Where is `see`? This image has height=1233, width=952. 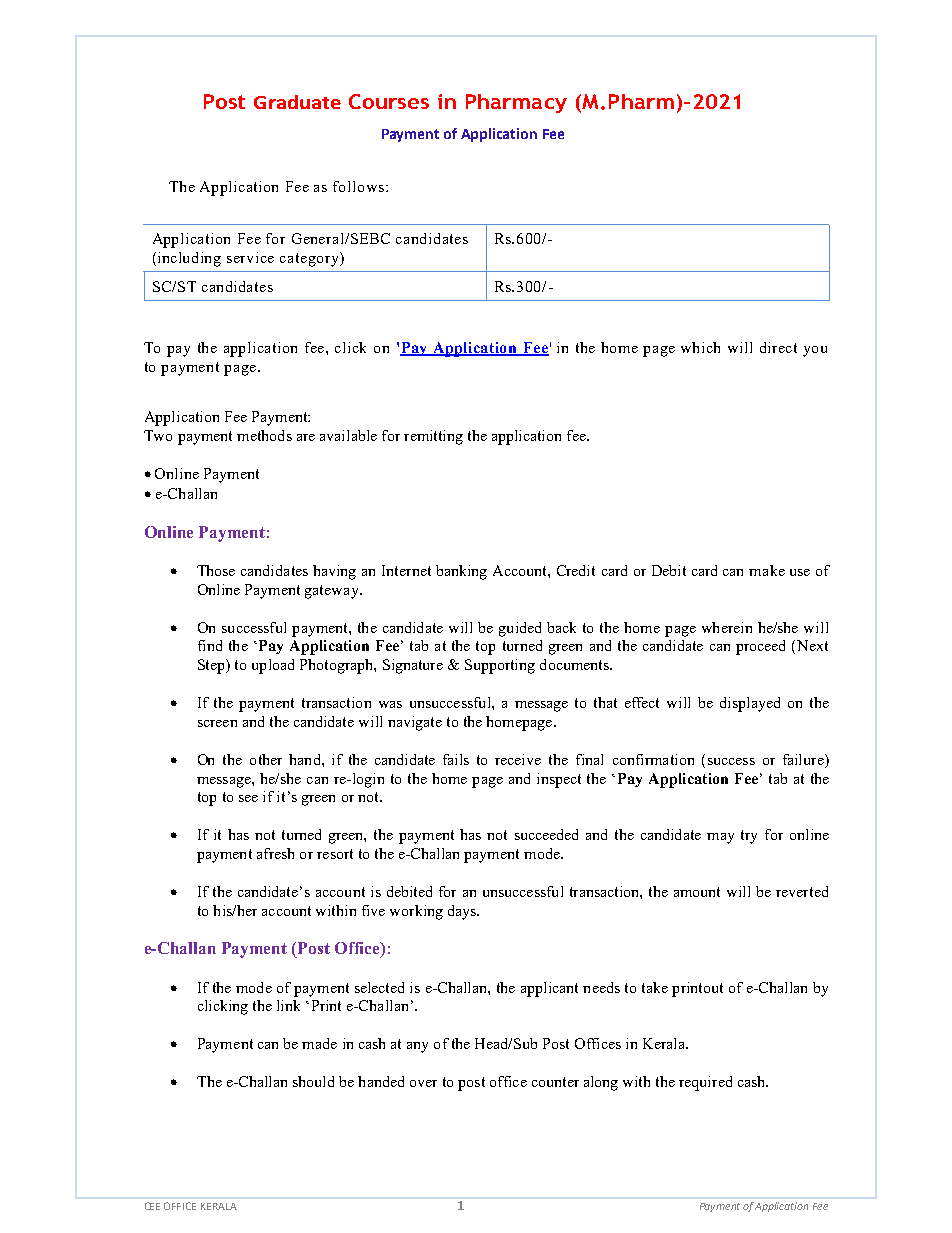 see is located at coordinates (248, 798).
